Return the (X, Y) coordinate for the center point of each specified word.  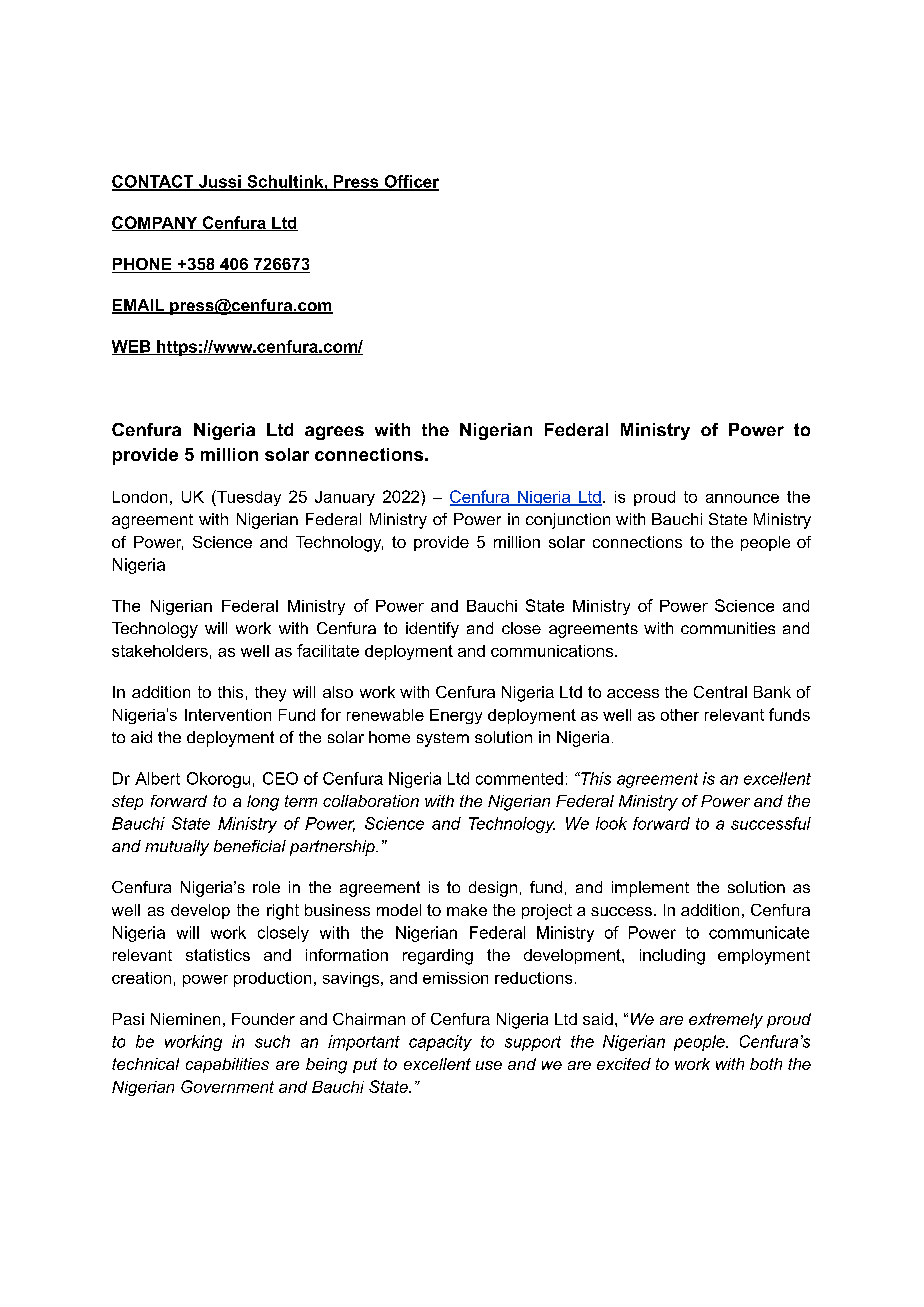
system (443, 739)
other (680, 715)
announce (742, 498)
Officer (410, 182)
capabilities (227, 1065)
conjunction (568, 521)
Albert (157, 778)
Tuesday (248, 498)
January (345, 498)
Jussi (219, 182)
